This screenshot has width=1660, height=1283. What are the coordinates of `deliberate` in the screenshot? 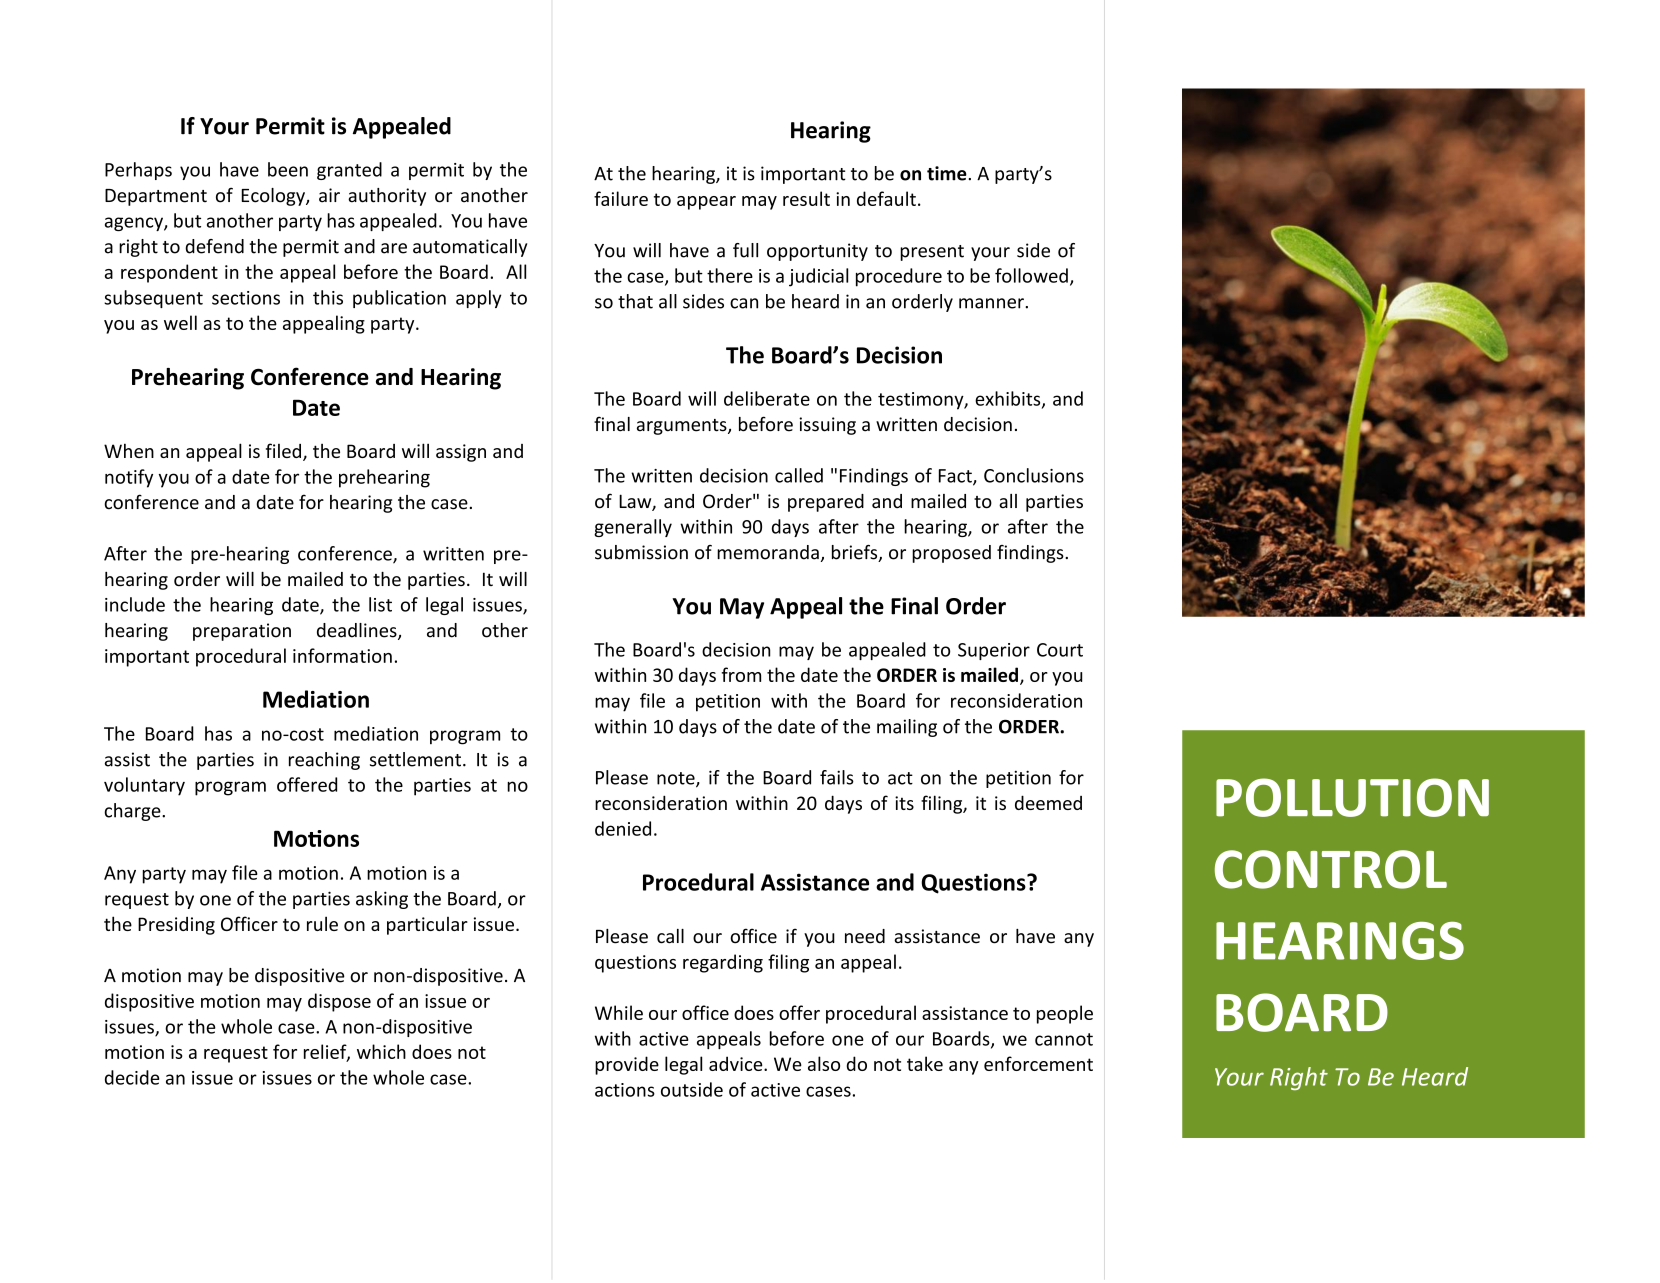 It's located at (767, 398).
